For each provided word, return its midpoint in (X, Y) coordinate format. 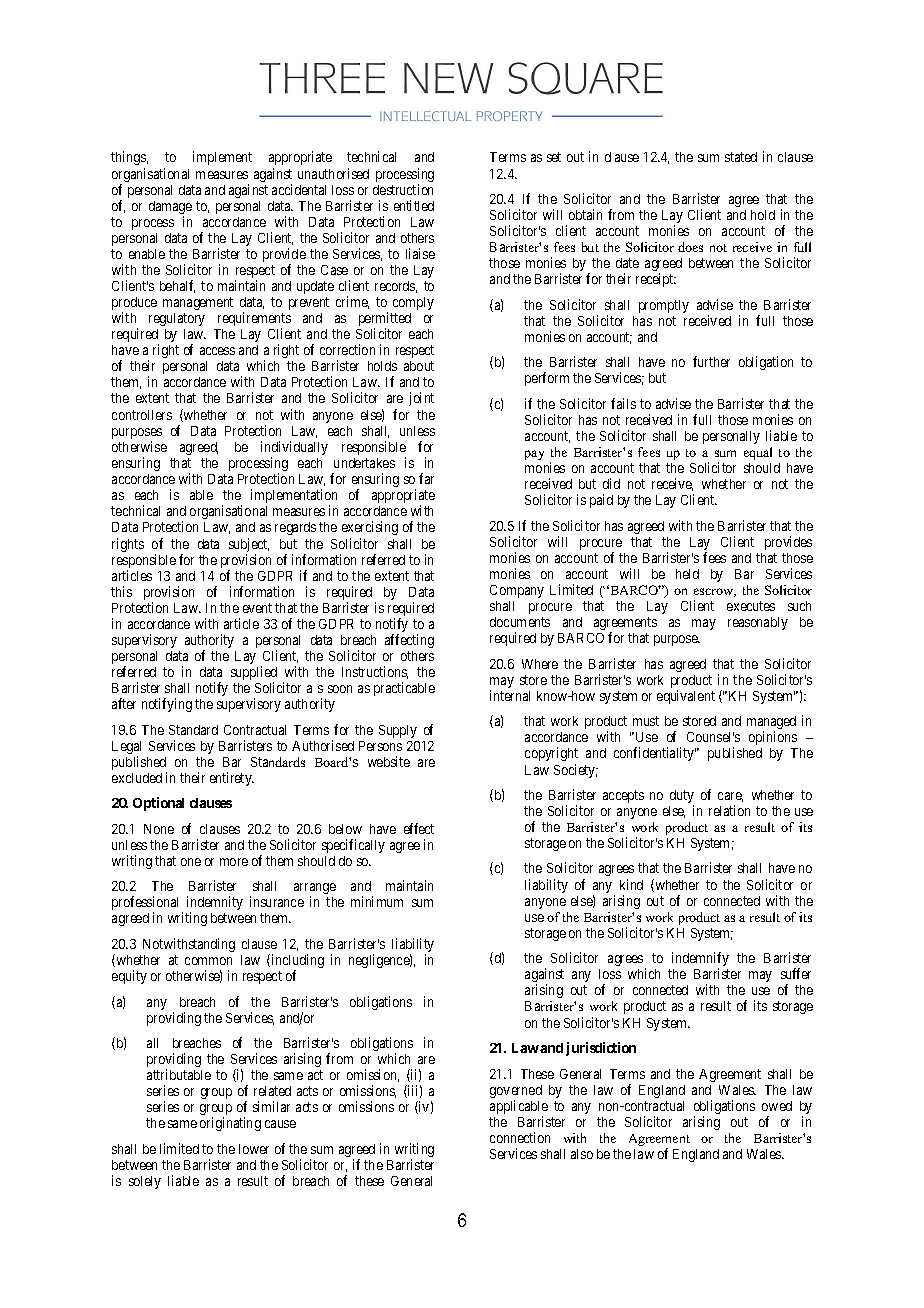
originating (230, 1124)
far (426, 478)
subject (249, 546)
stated (741, 157)
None (159, 829)
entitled (414, 205)
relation (729, 810)
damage (170, 209)
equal (758, 453)
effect (419, 828)
